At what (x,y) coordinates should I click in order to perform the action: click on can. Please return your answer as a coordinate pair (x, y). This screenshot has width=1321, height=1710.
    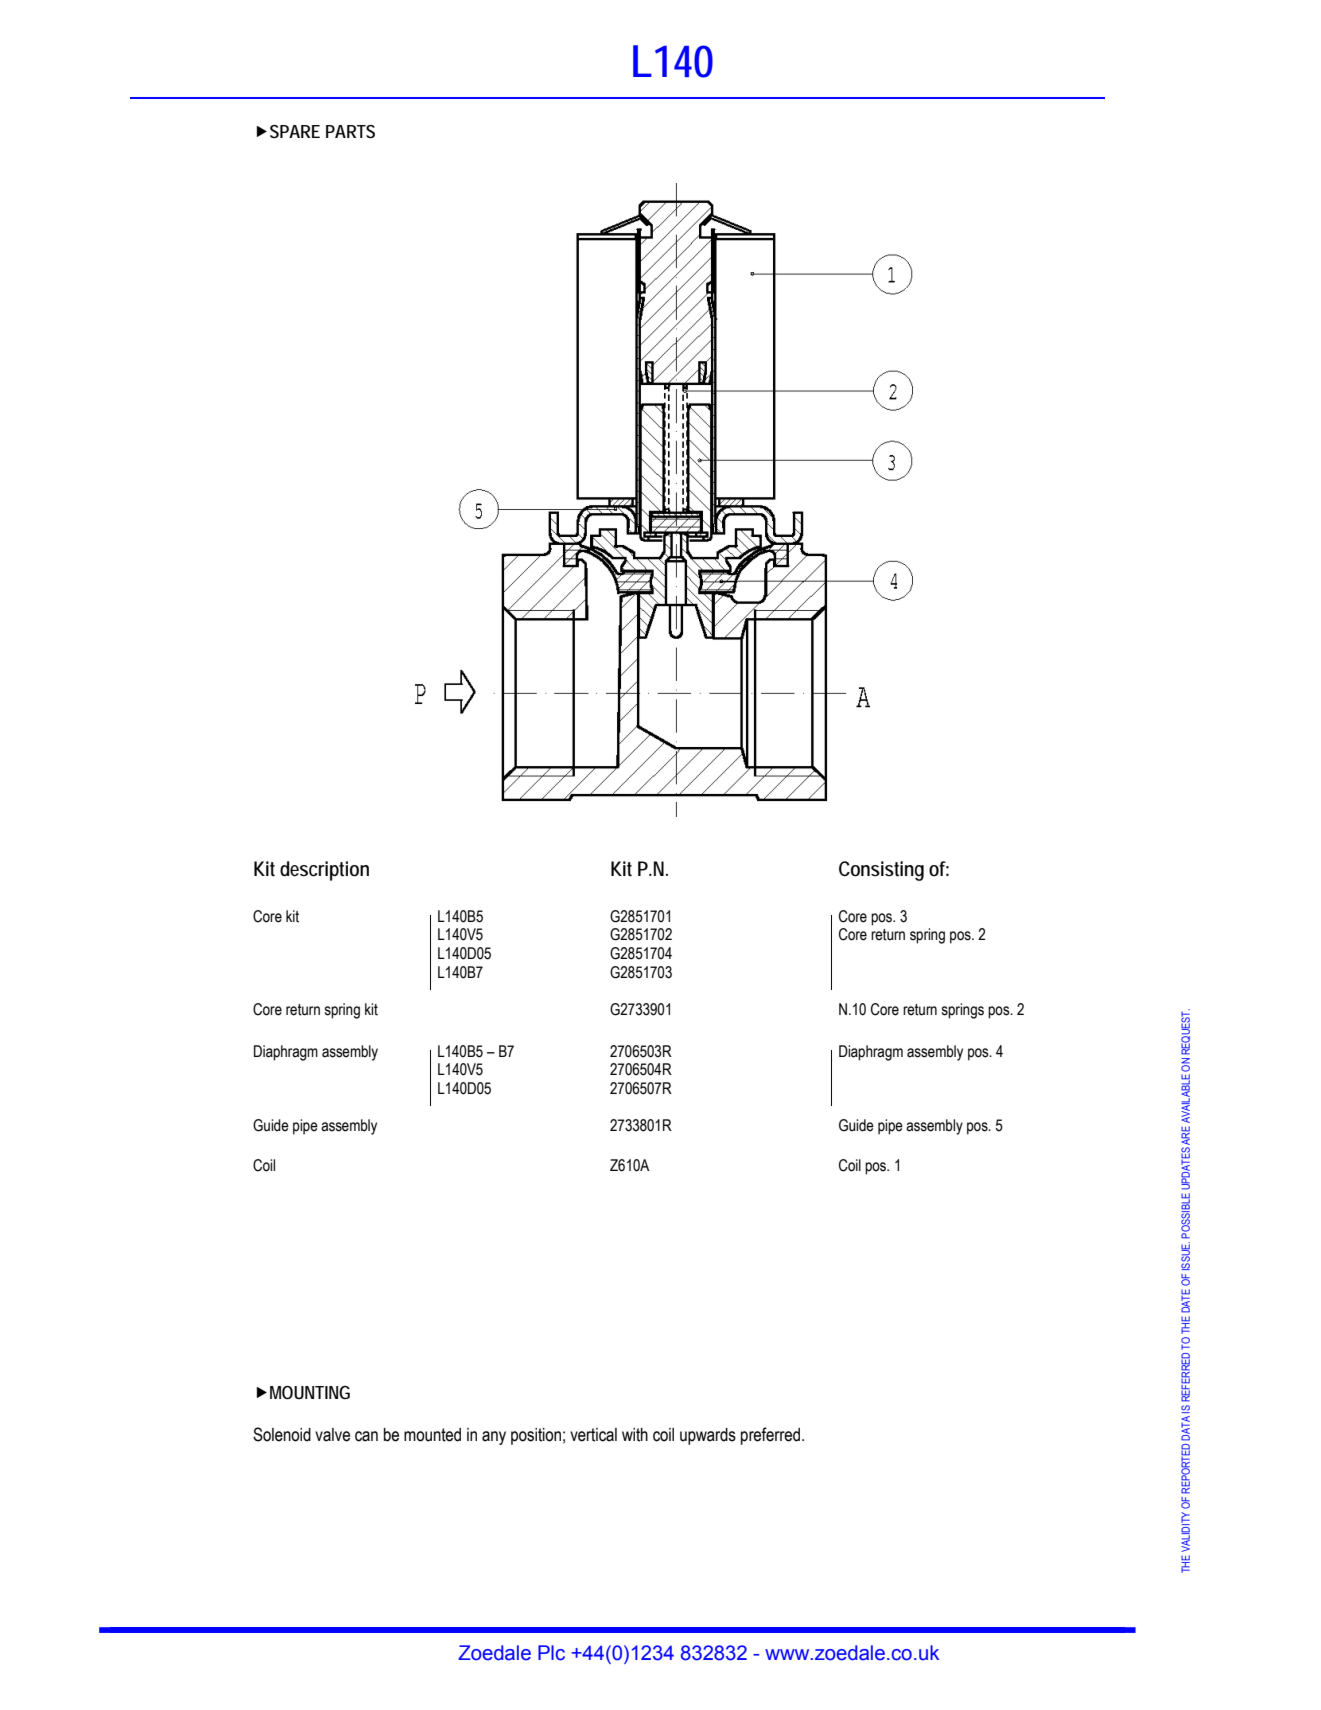
    Looking at the image, I should click on (366, 1436).
